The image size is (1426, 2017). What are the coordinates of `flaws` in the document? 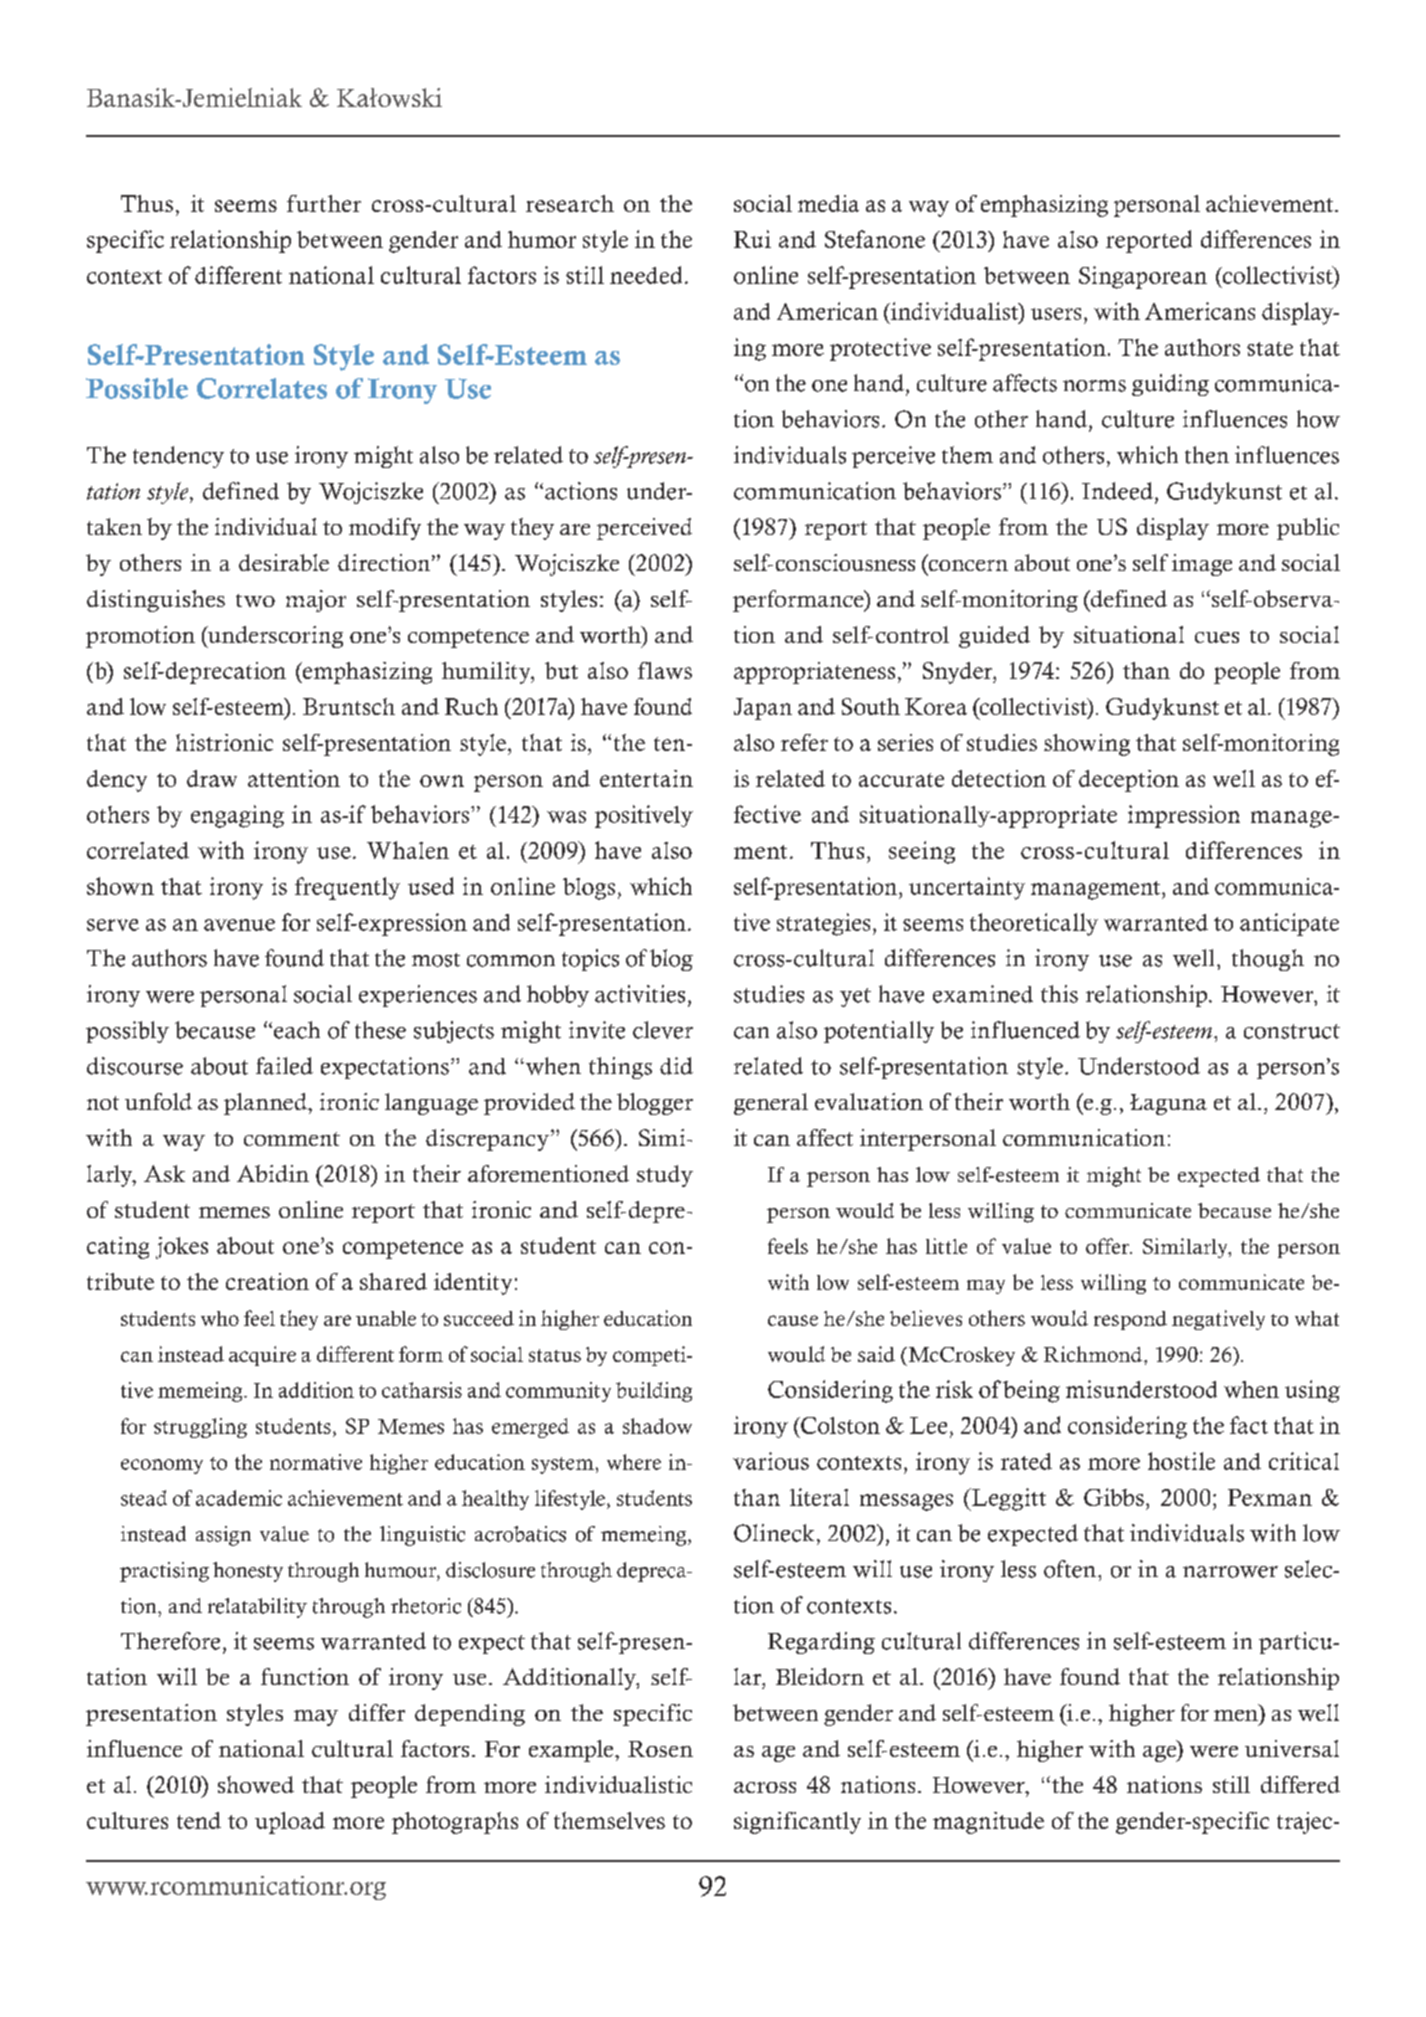 It's located at (665, 670).
